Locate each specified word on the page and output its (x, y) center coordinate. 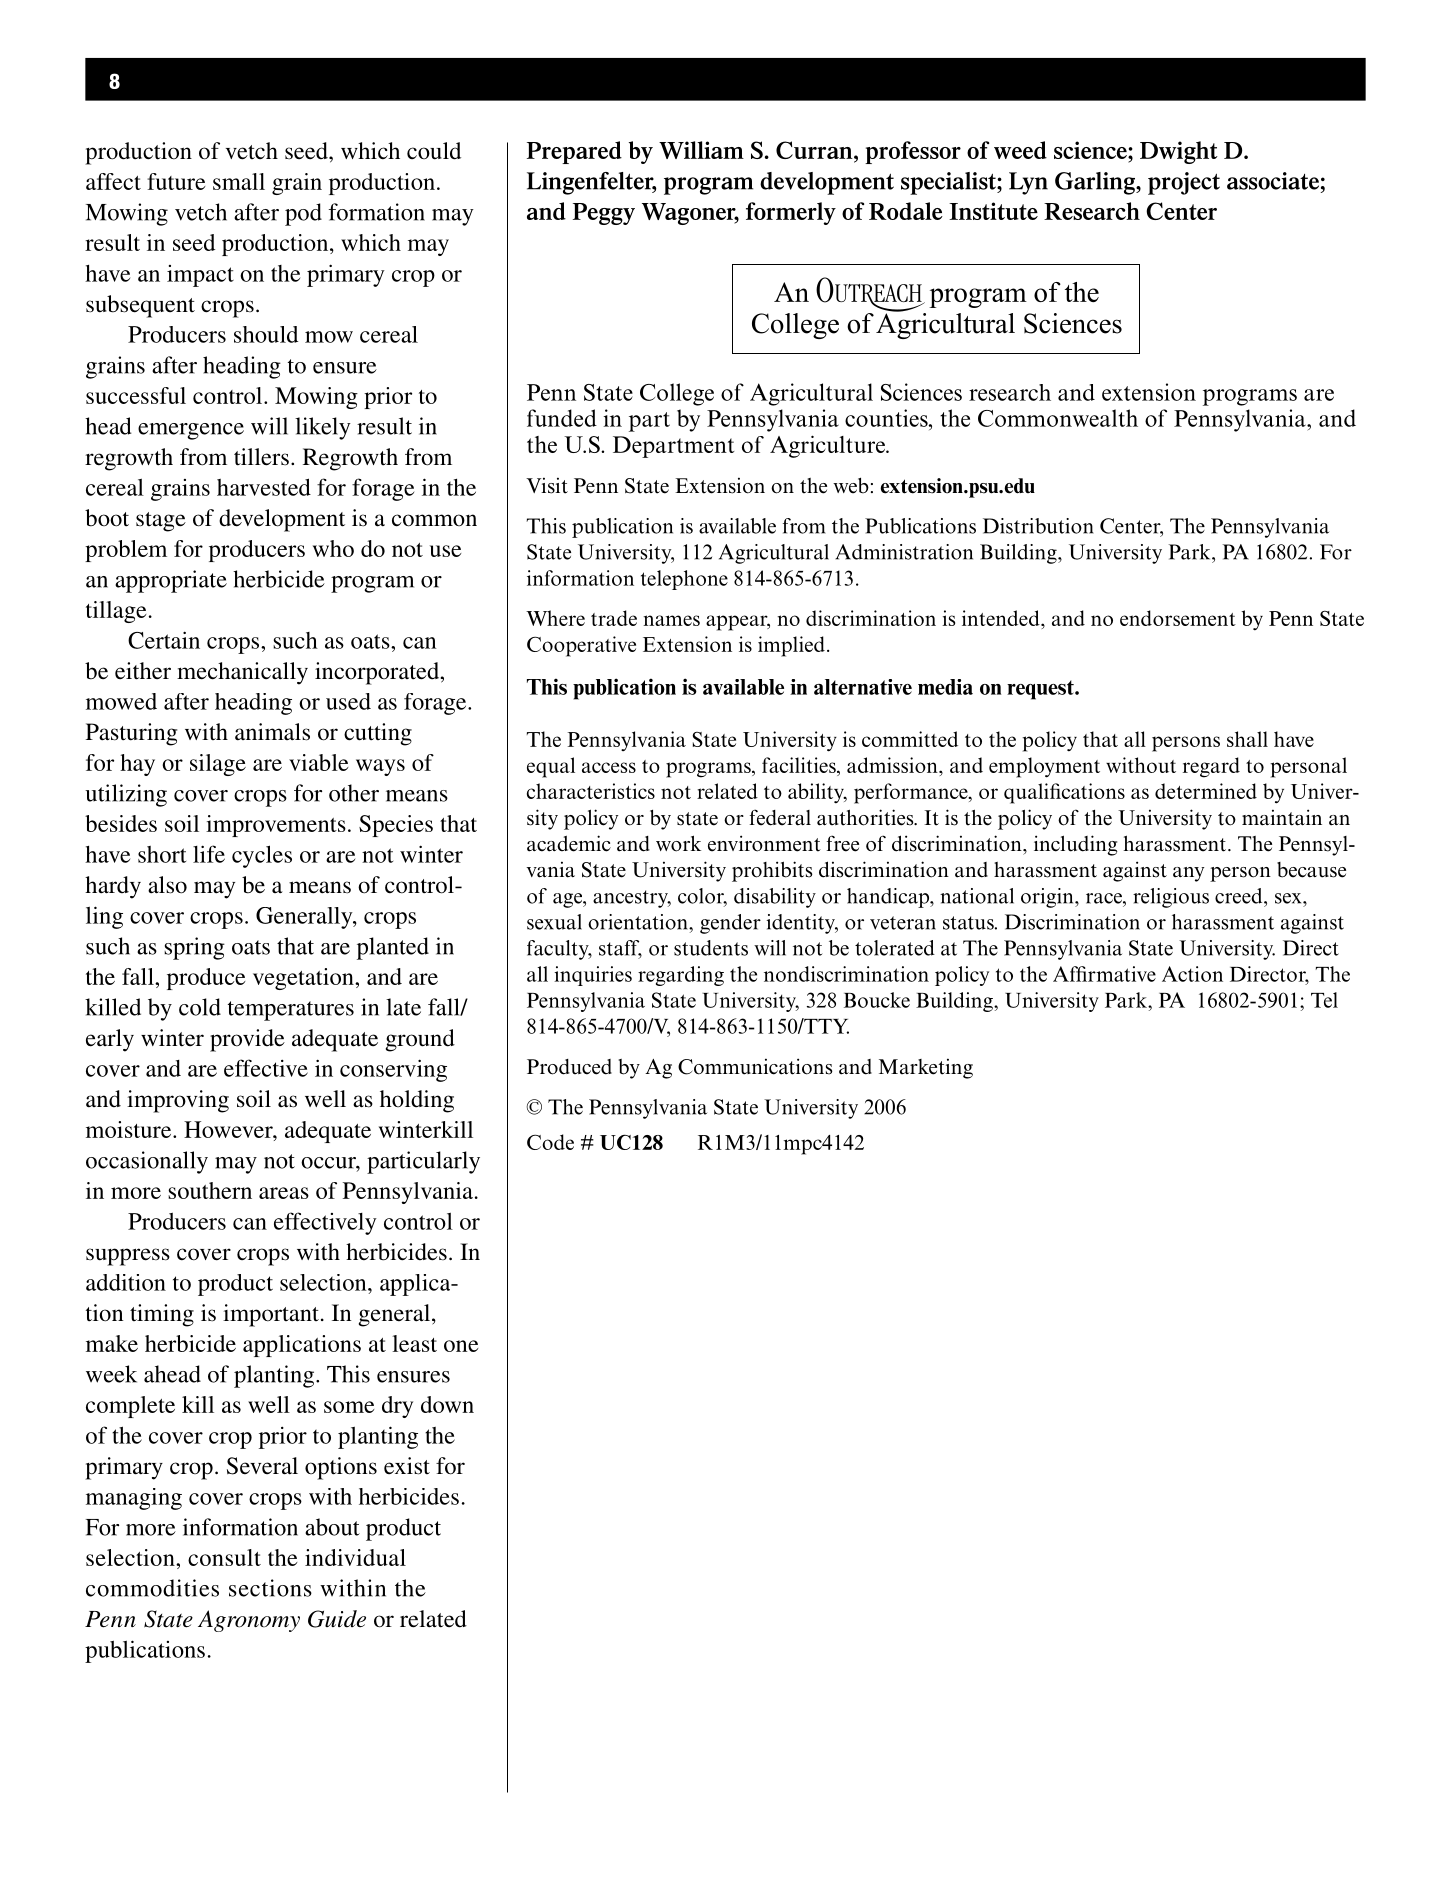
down (447, 1404)
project (1184, 183)
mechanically (242, 673)
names (671, 620)
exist (407, 1466)
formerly (791, 213)
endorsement (1178, 618)
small (239, 181)
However (229, 1129)
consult (224, 1557)
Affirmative (1104, 974)
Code (550, 1142)
